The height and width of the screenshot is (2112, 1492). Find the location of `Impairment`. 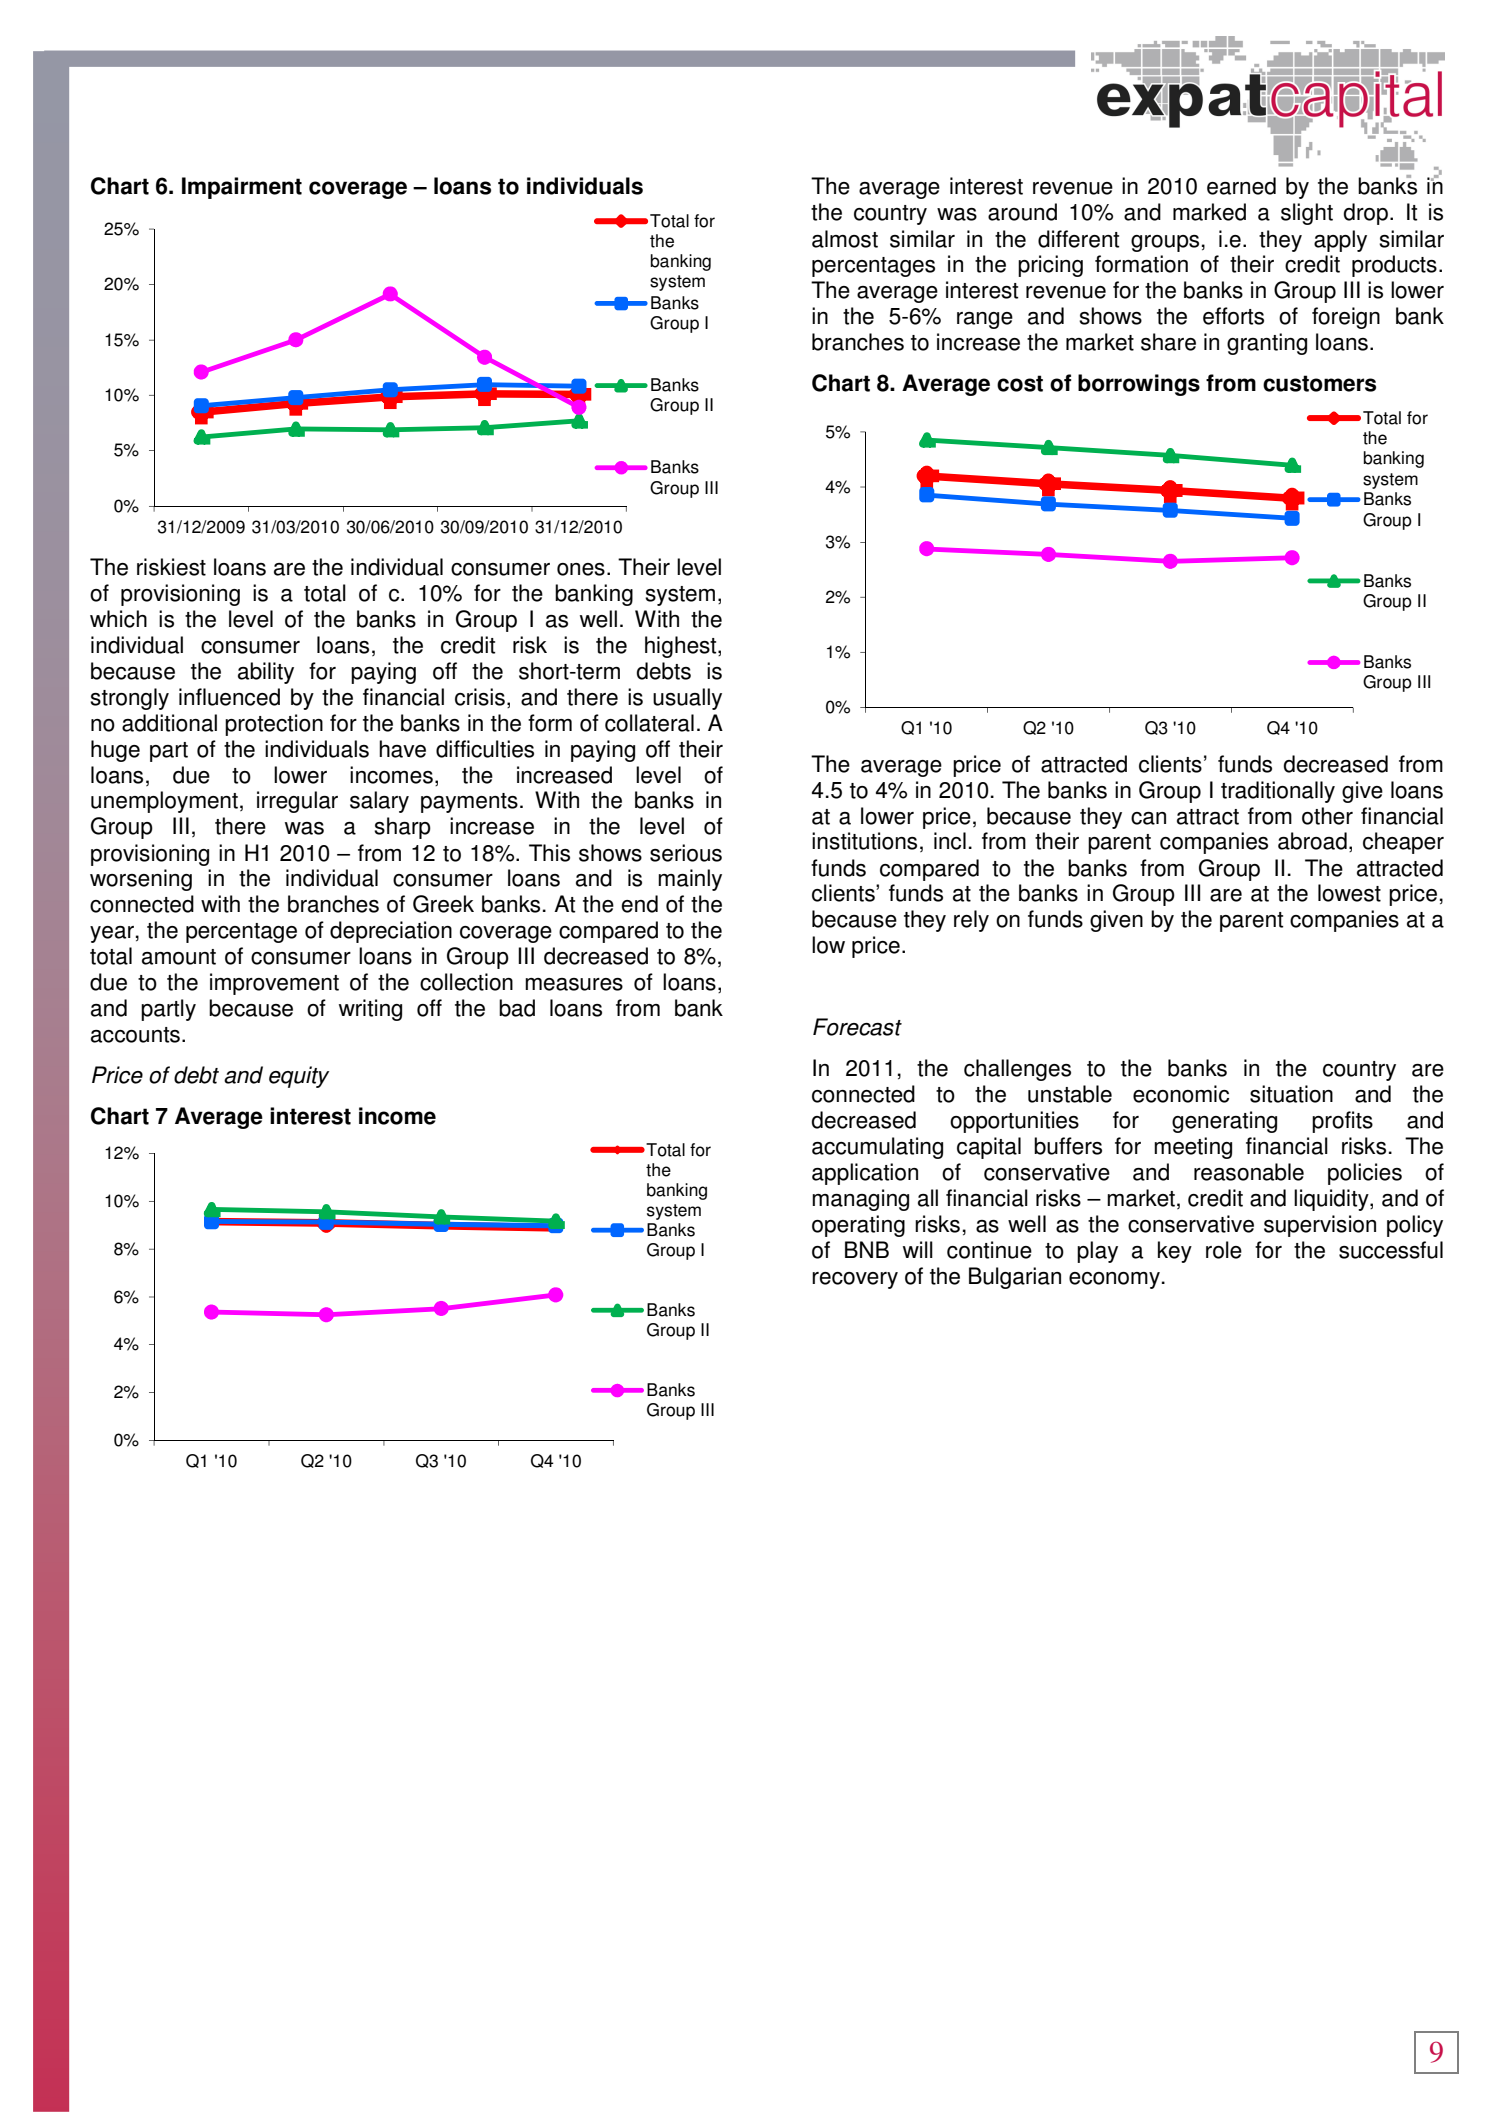

Impairment is located at coordinates (242, 188).
